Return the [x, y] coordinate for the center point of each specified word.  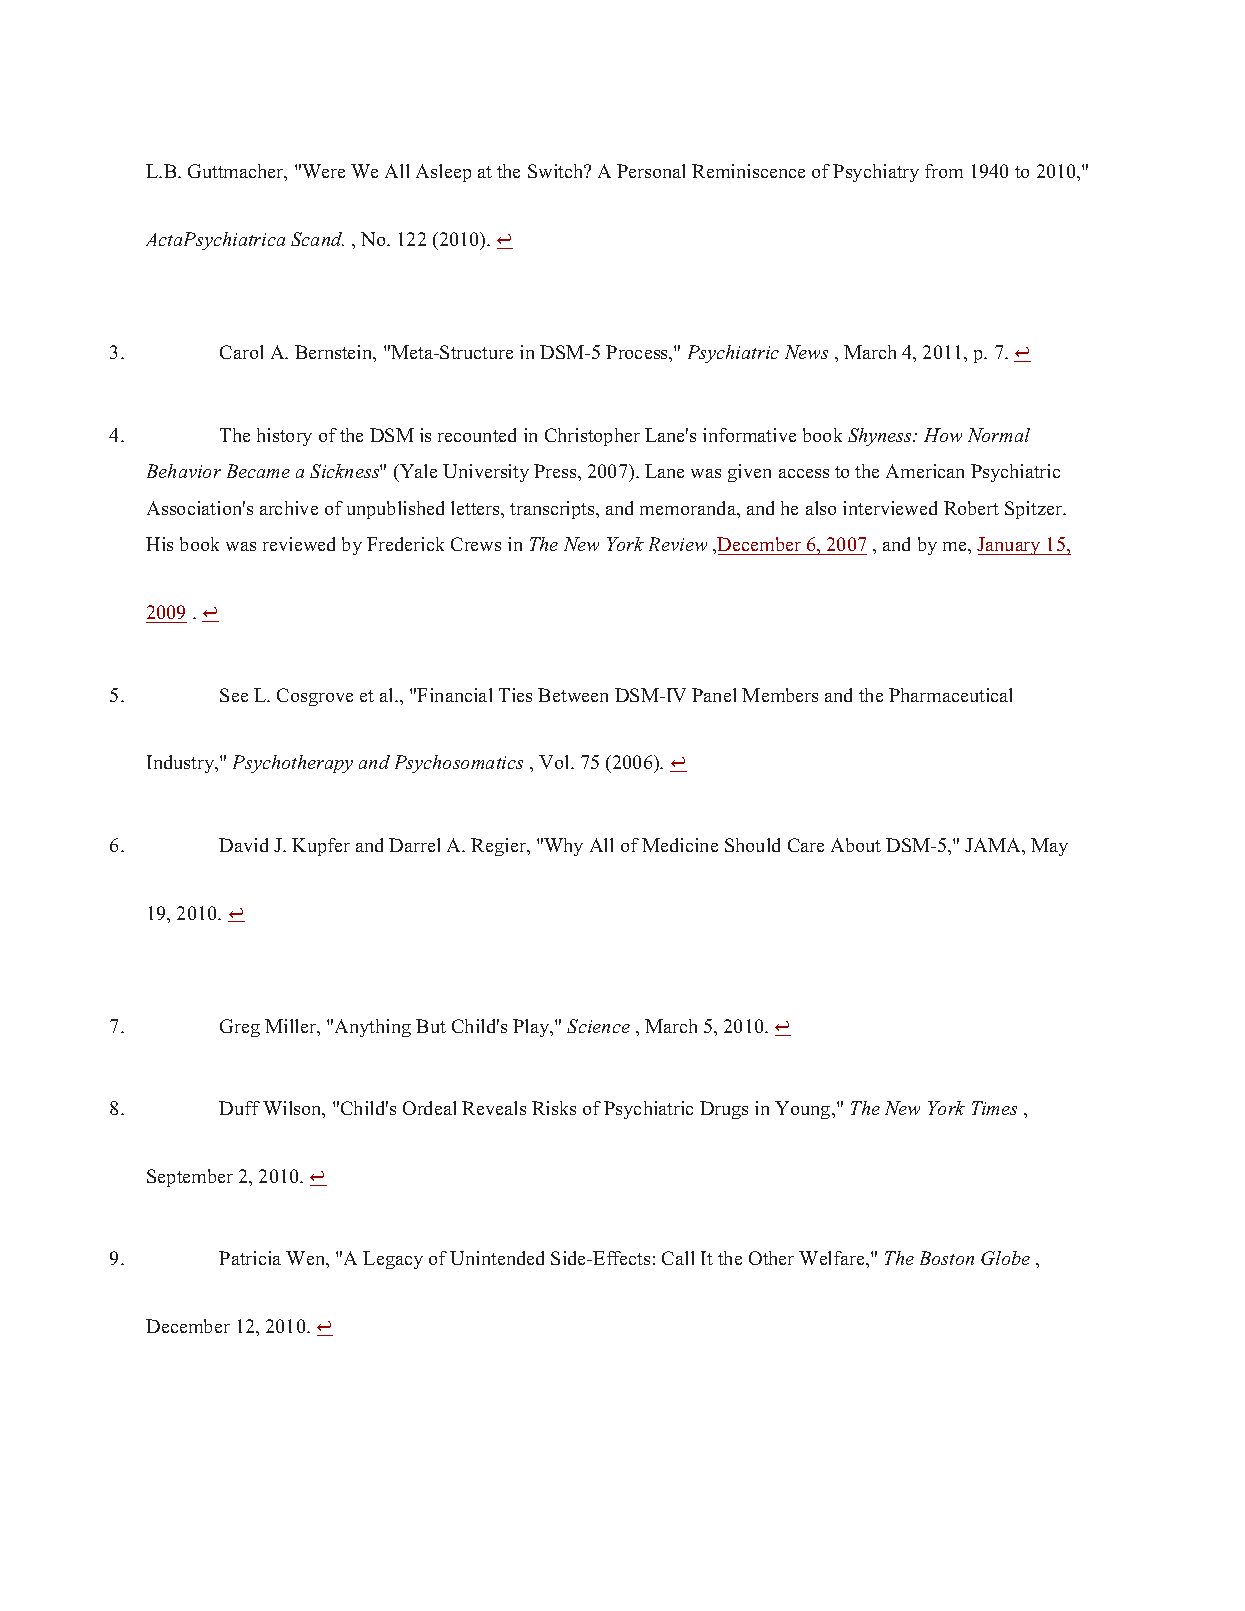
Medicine [680, 845]
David [243, 845]
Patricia [250, 1258]
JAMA [994, 845]
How [943, 435]
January [1010, 546]
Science [598, 1026]
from [944, 171]
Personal [651, 171]
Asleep [443, 173]
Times [994, 1108]
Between [573, 695]
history [284, 437]
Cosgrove [315, 697]
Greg [240, 1028]
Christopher [592, 437]
